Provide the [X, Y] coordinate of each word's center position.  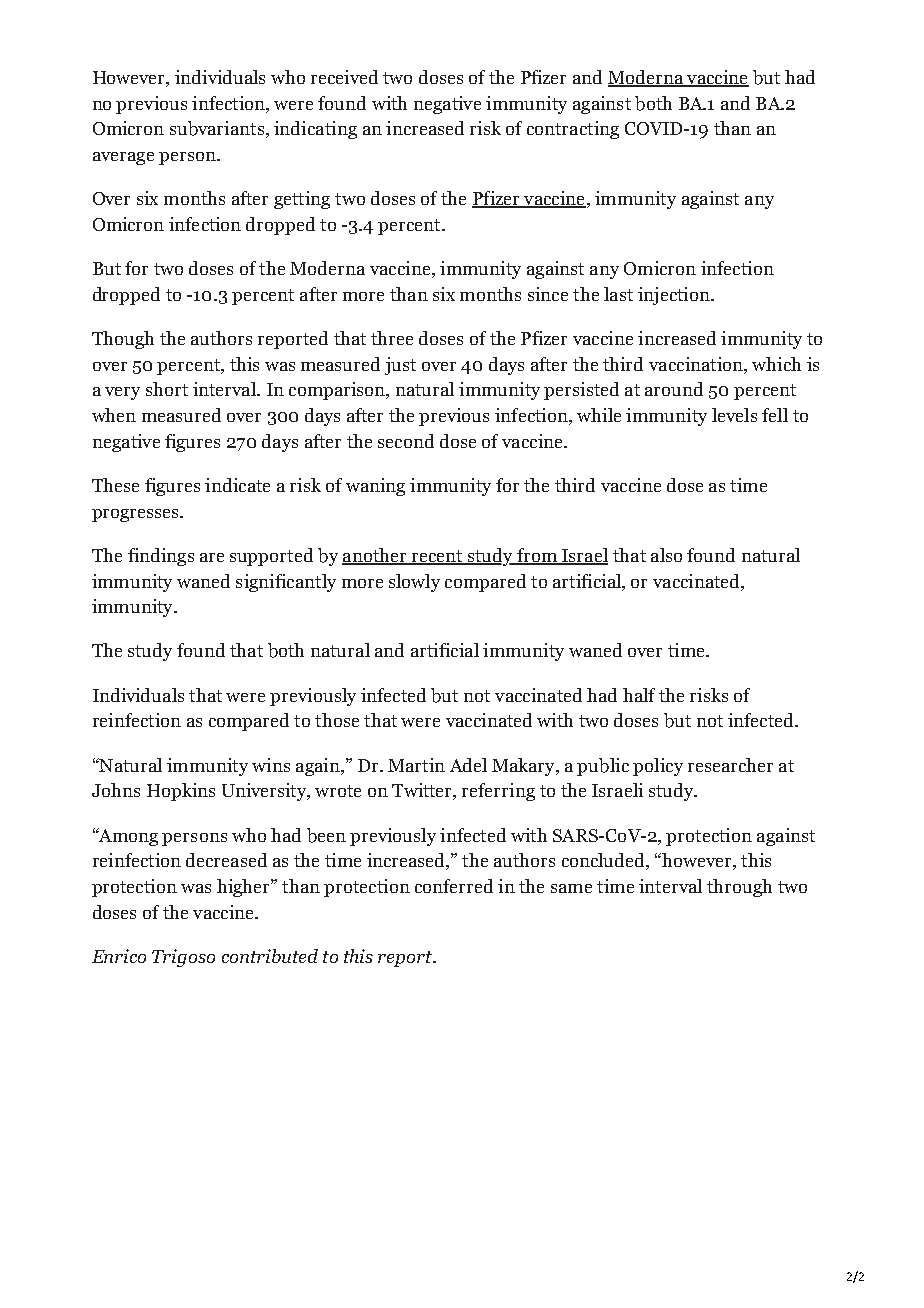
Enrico [119, 956]
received [344, 77]
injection [675, 296]
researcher [730, 765]
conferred [454, 886]
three [392, 338]
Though [123, 340]
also [666, 555]
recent [437, 557]
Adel [468, 765]
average [123, 158]
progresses [136, 515]
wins [271, 765]
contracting [573, 130]
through [739, 888]
